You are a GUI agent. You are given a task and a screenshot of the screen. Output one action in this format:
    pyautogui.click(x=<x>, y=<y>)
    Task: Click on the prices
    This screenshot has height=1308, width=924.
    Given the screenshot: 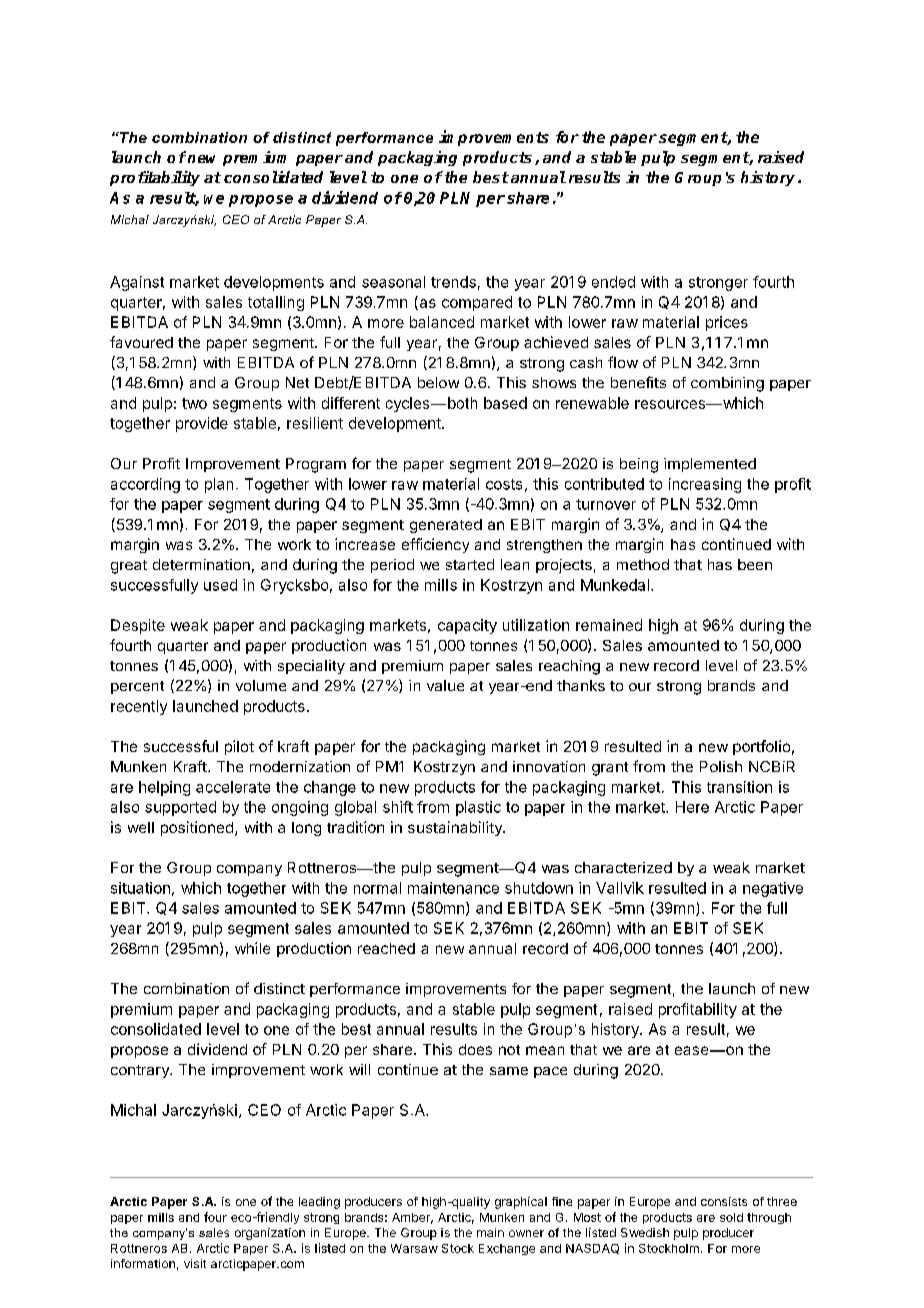 What is the action you would take?
    pyautogui.click(x=727, y=323)
